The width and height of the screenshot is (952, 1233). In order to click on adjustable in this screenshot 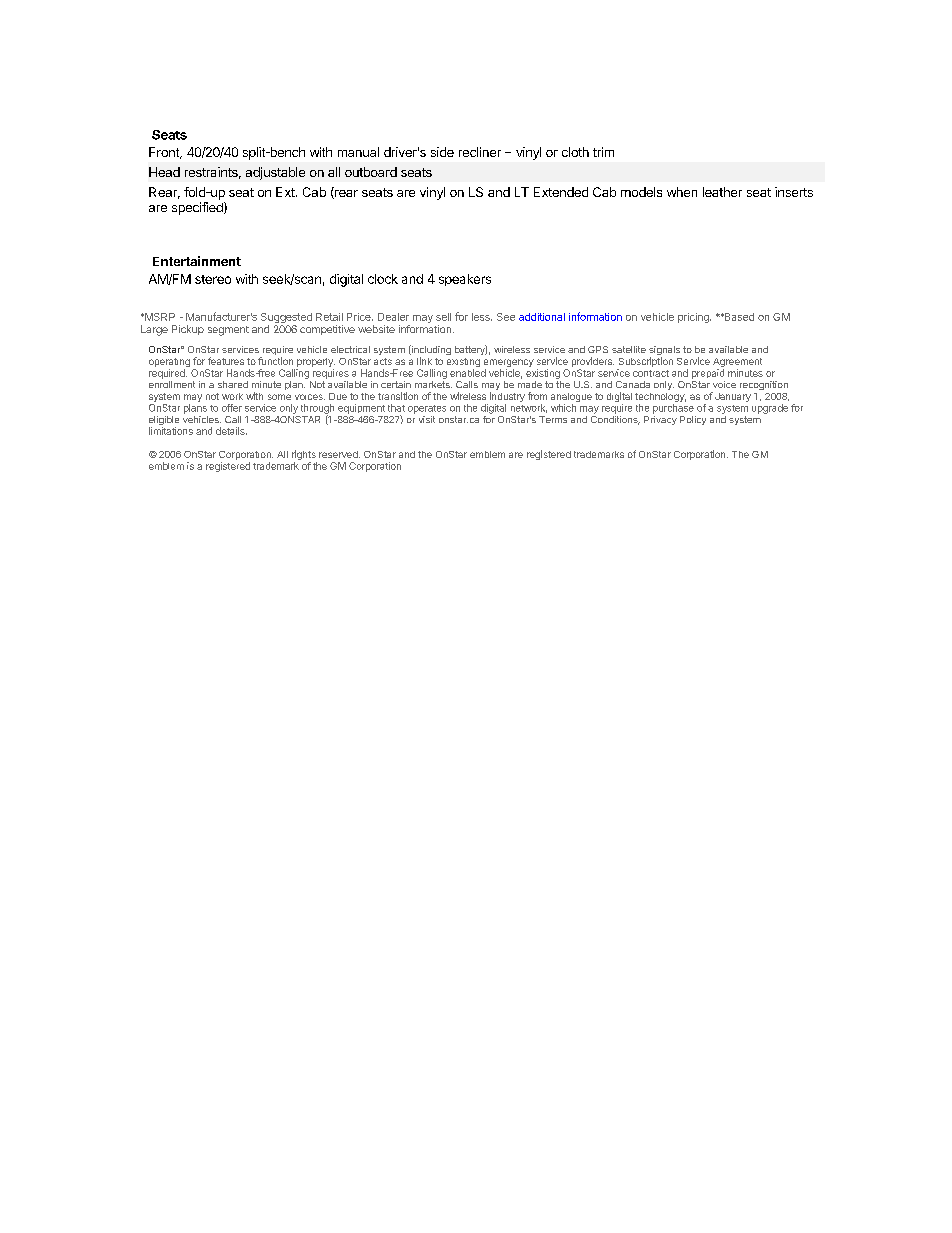, I will do `click(275, 173)`.
